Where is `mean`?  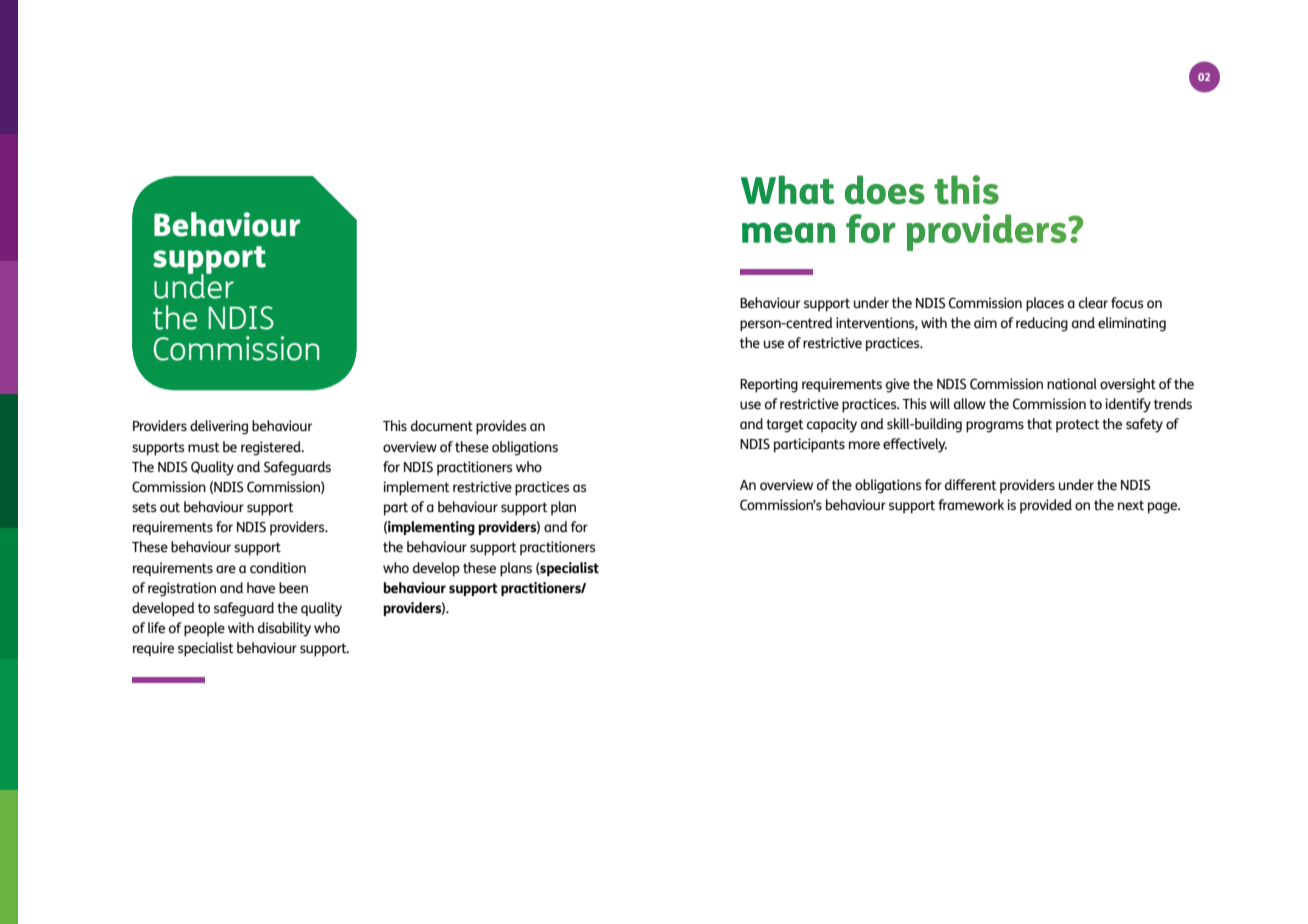
mean is located at coordinates (788, 232).
